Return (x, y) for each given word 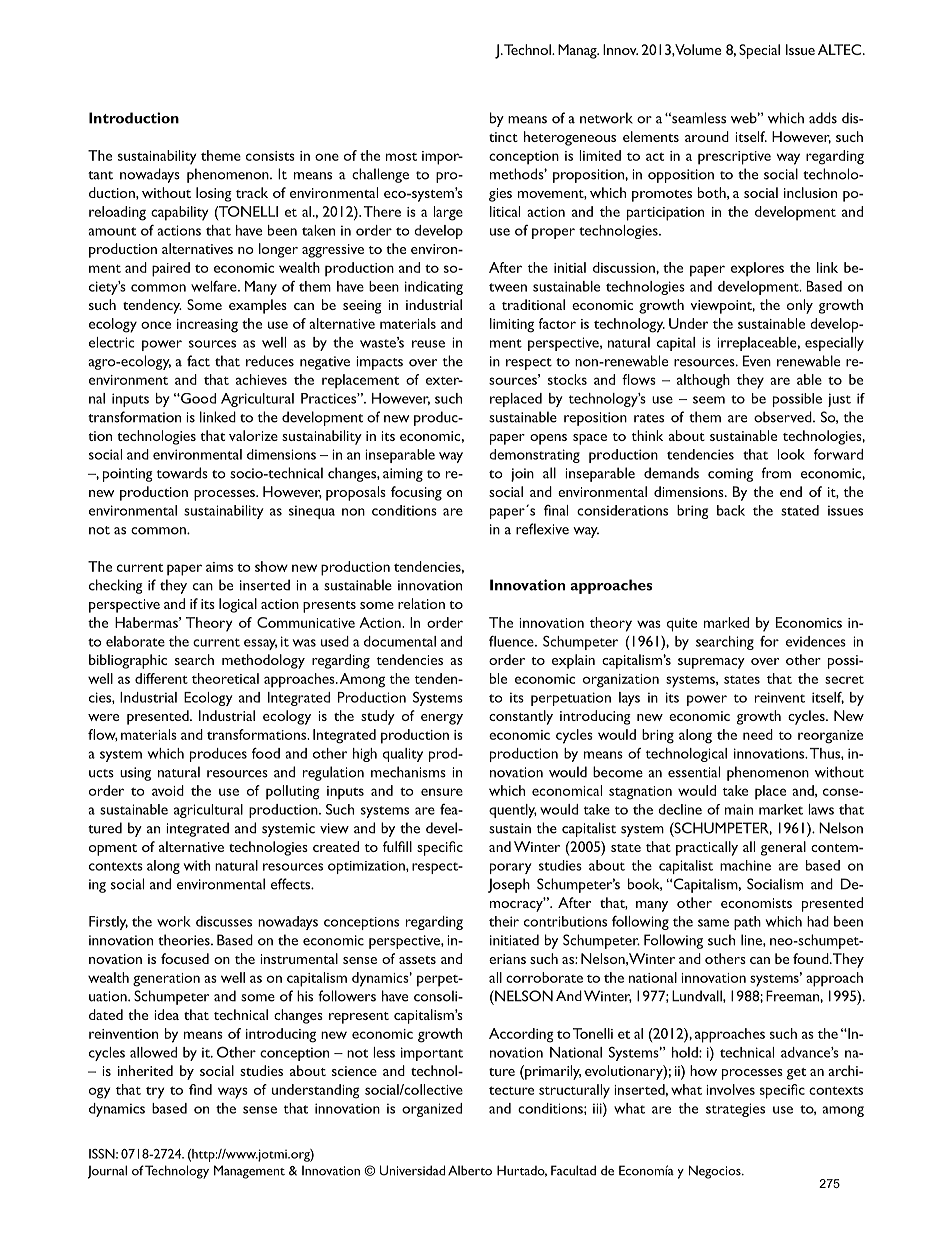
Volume (697, 49)
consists (270, 156)
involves (730, 1089)
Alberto (470, 1170)
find (200, 1089)
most (401, 157)
